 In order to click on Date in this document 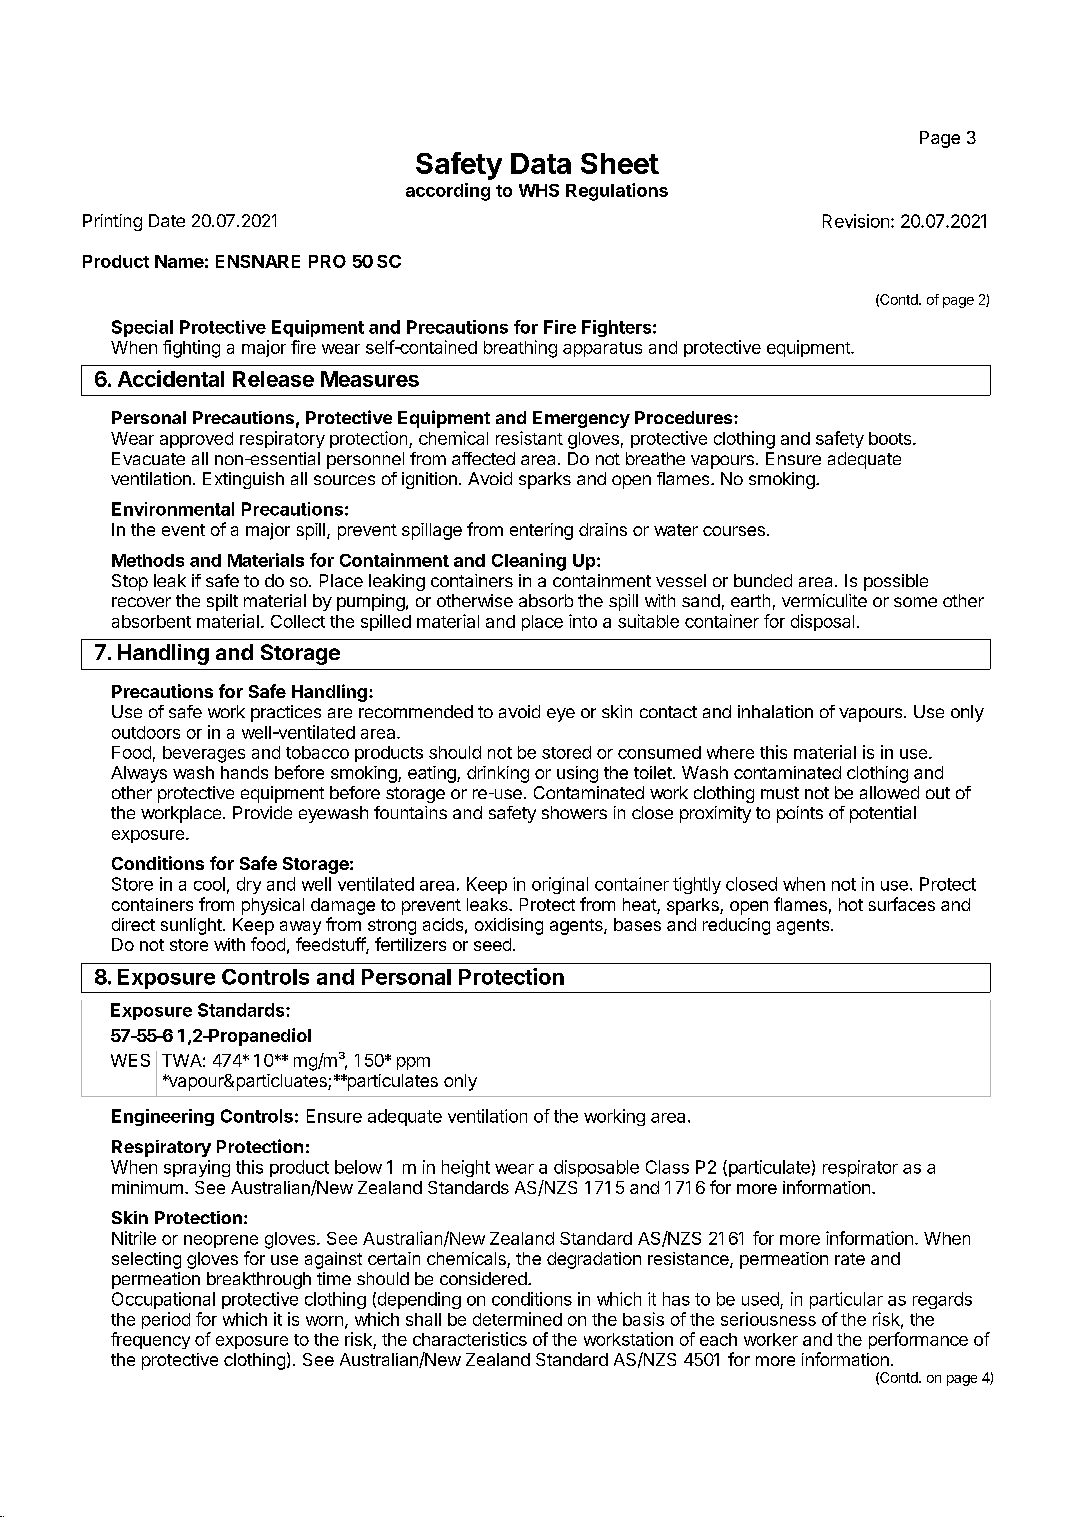, I will do `click(167, 220)`.
